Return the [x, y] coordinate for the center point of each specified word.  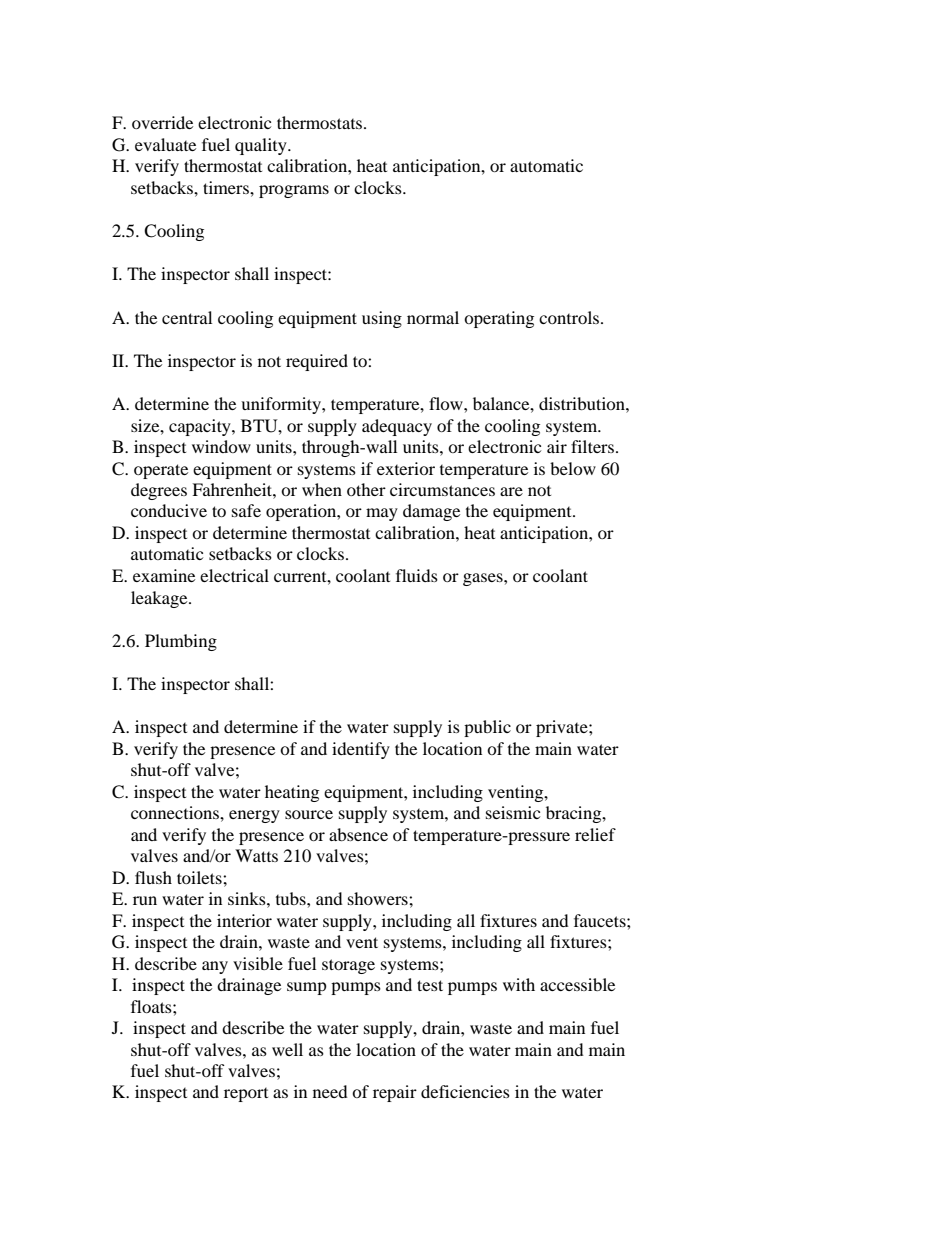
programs [294, 191]
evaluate [165, 144]
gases [484, 579]
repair [395, 1093]
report [246, 1095]
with [519, 984]
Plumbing [181, 642]
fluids [417, 575]
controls [570, 317]
